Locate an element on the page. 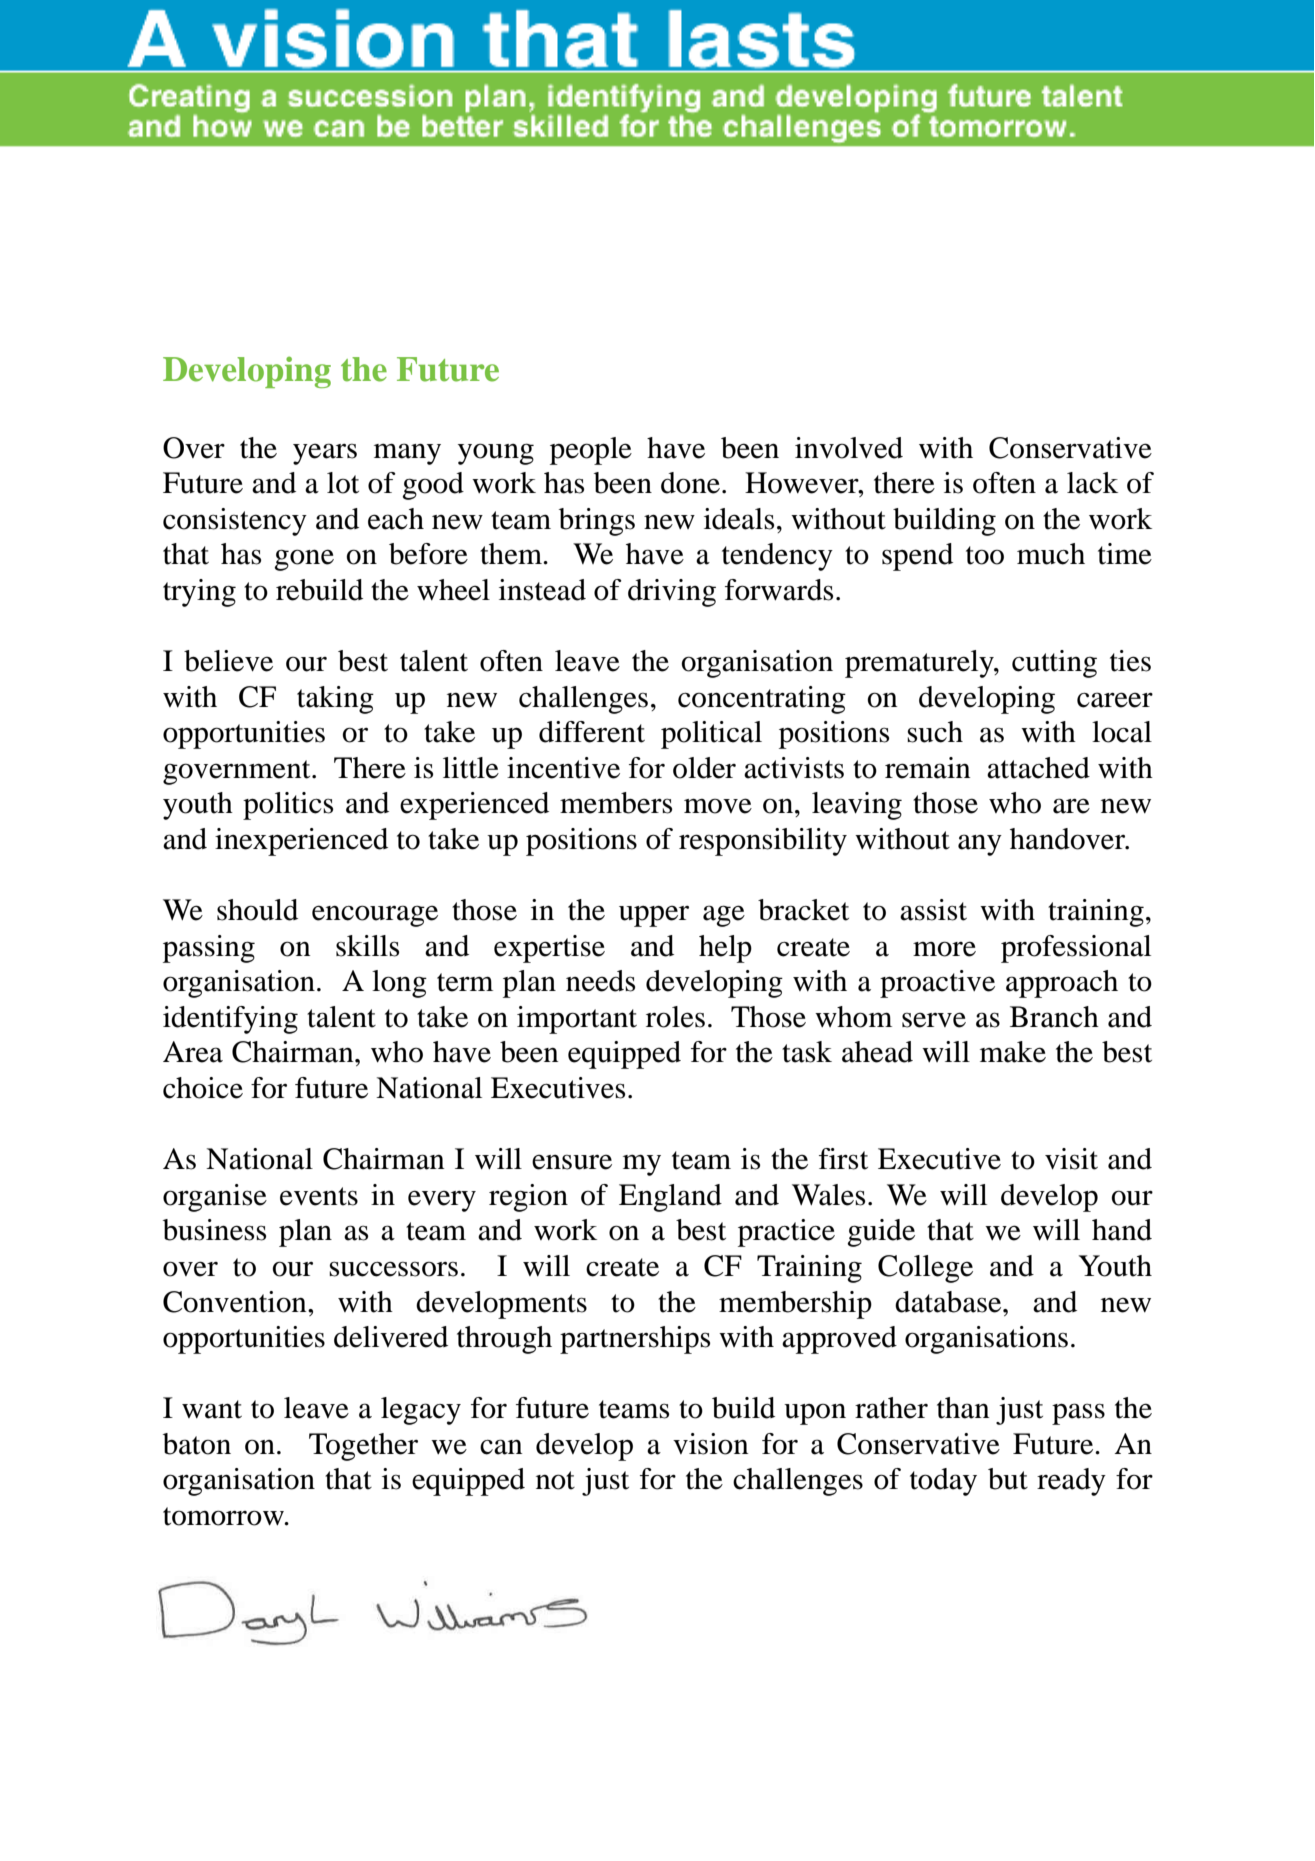  lack is located at coordinates (1092, 483).
